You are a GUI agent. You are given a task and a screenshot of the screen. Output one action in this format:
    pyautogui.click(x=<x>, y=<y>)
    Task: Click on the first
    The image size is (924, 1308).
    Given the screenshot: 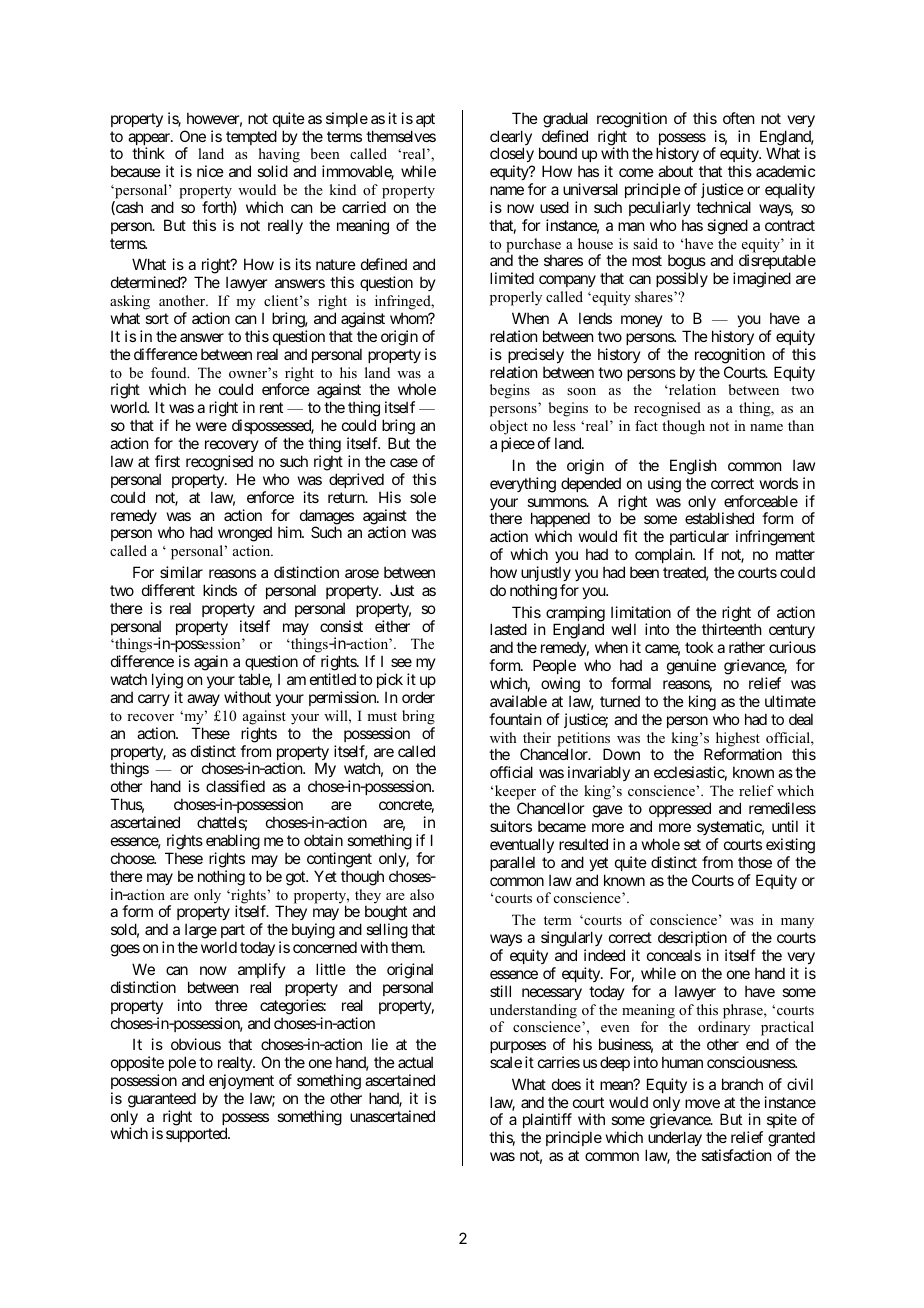 What is the action you would take?
    pyautogui.click(x=167, y=461)
